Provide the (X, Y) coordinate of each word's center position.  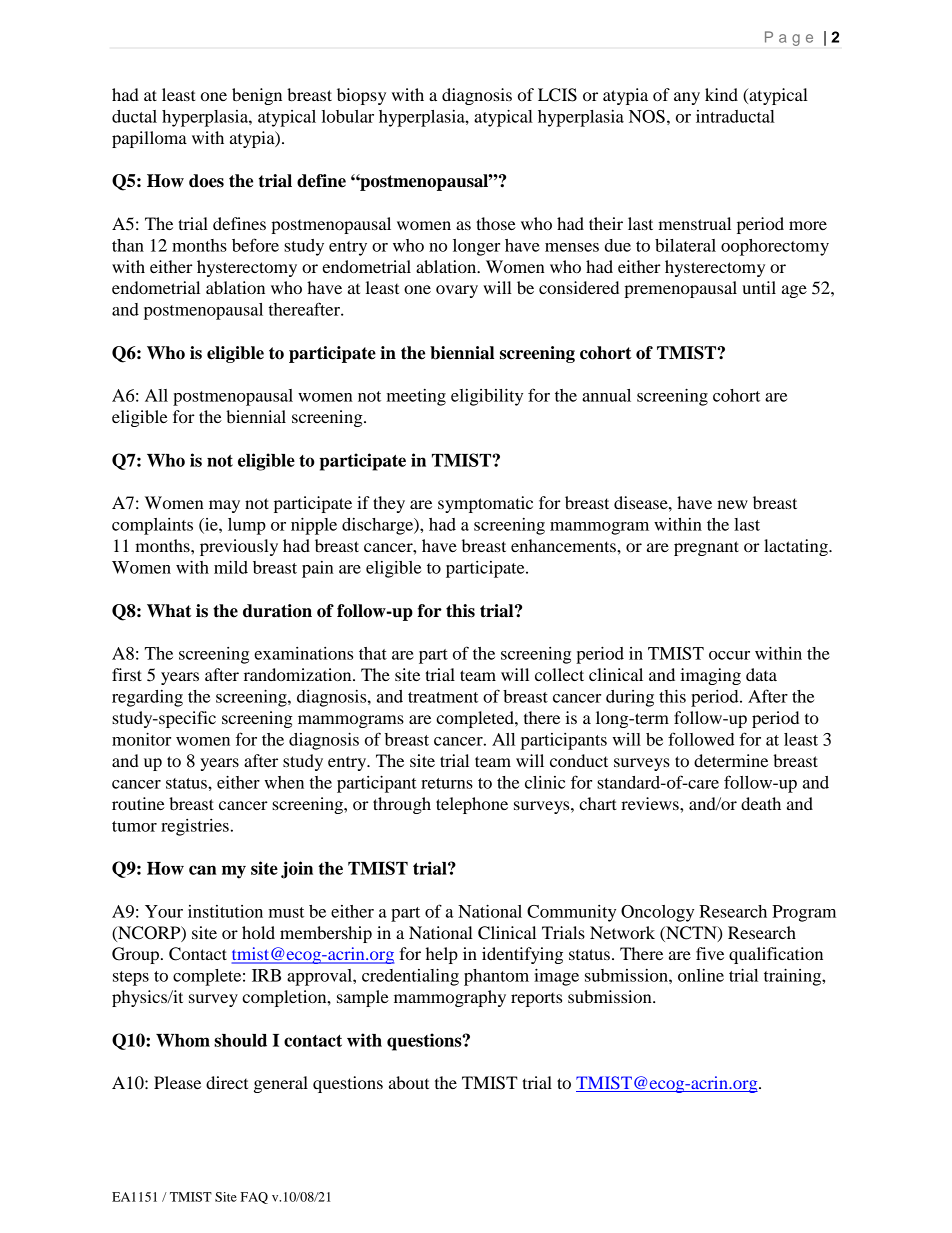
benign (257, 96)
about (409, 1082)
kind (721, 94)
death (761, 803)
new (732, 504)
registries (195, 827)
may (224, 506)
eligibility (487, 397)
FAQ (254, 1198)
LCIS (557, 95)
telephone (472, 805)
